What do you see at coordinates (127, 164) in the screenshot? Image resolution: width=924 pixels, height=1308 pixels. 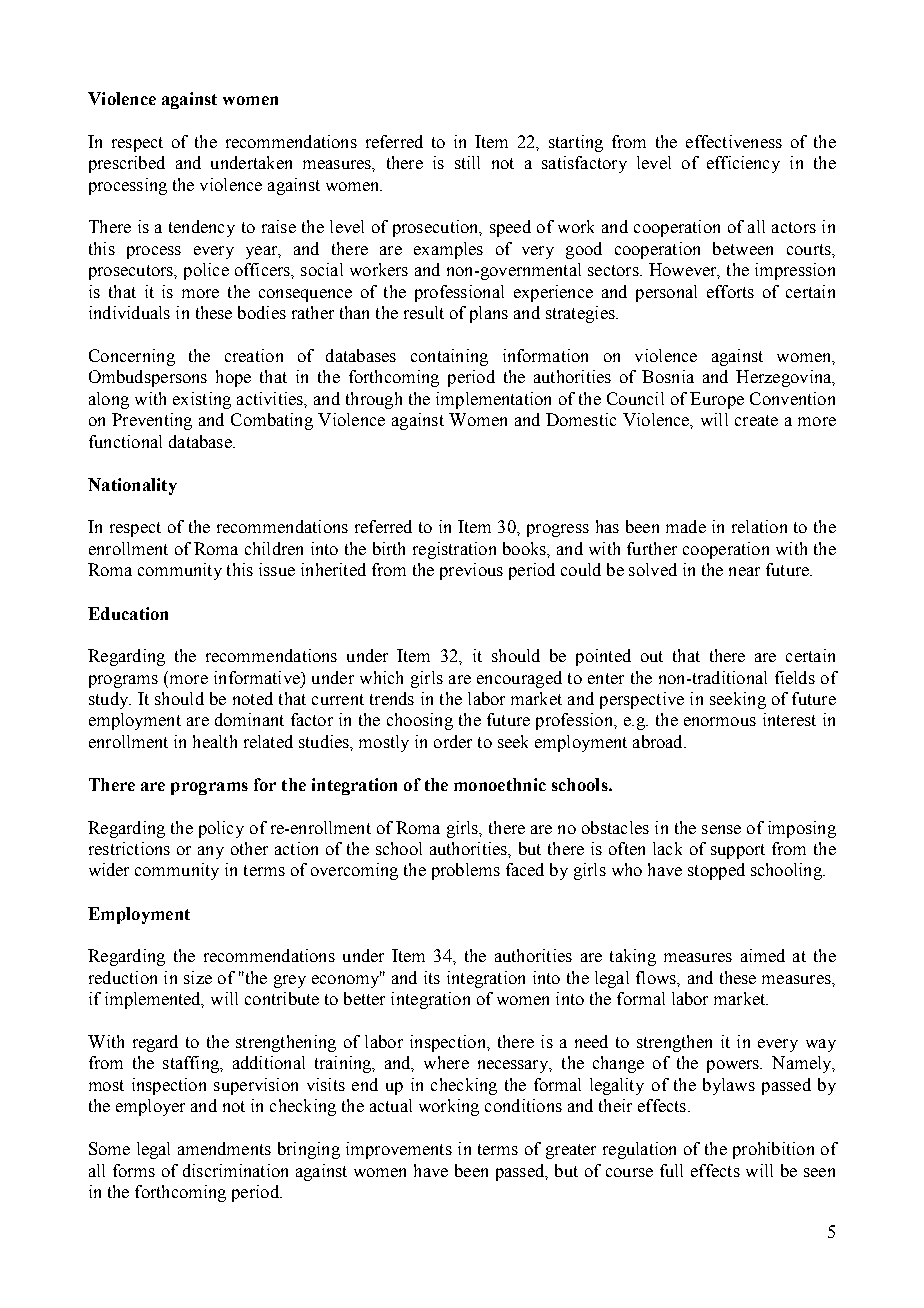 I see `prescribed` at bounding box center [127, 164].
